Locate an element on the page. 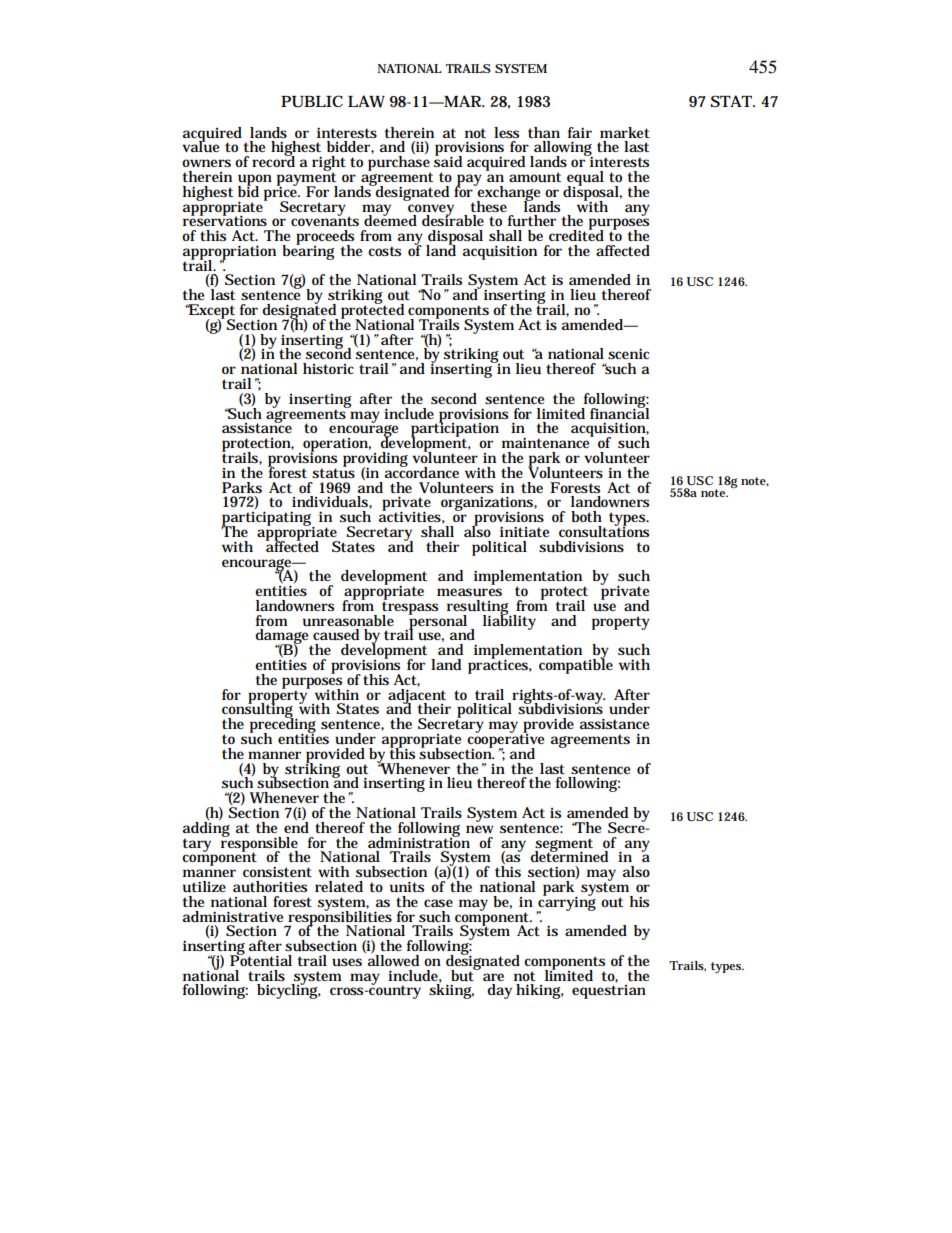  preceding is located at coordinates (283, 725).
